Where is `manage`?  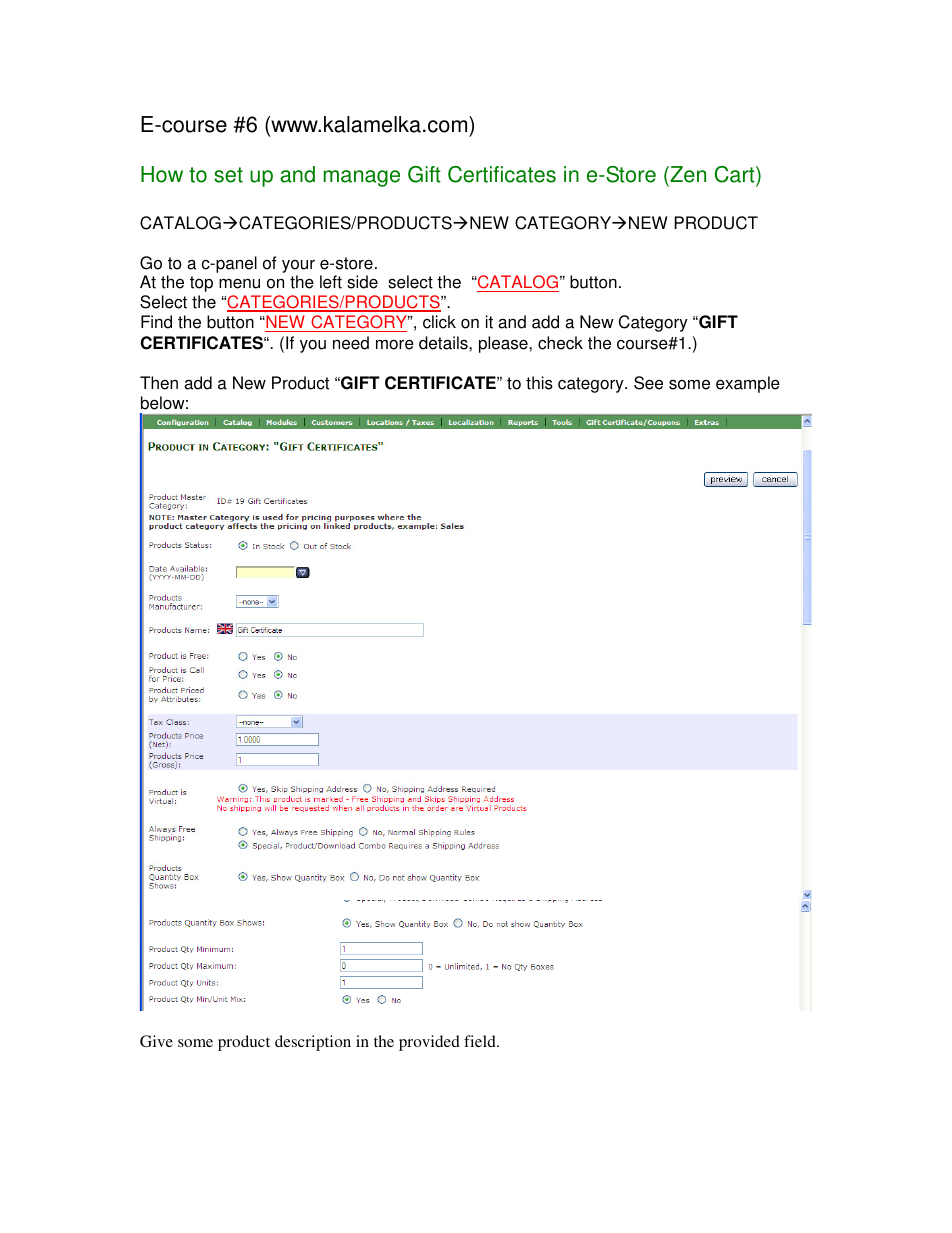 manage is located at coordinates (362, 178).
